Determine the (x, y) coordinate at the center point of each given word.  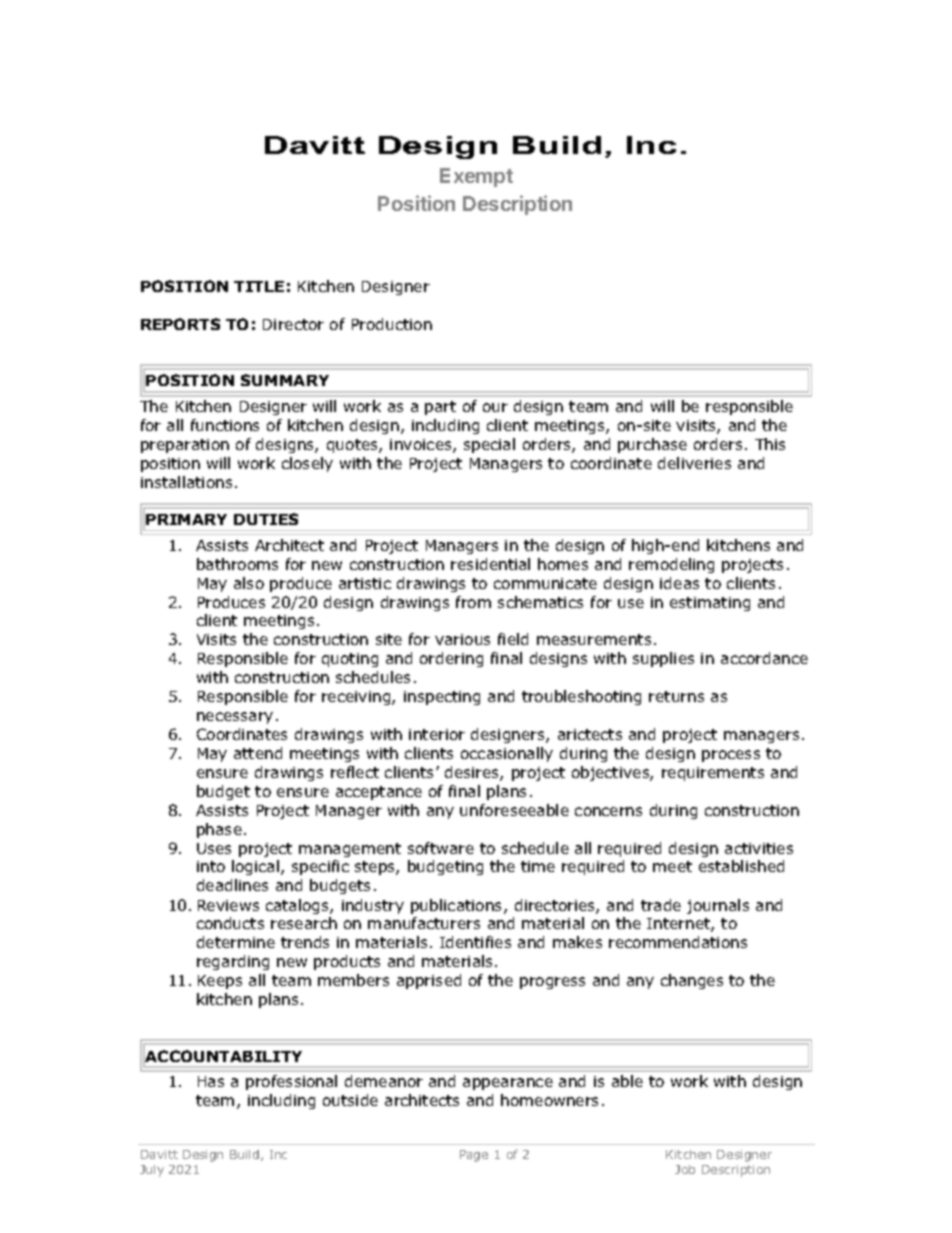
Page (474, 1156)
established (741, 866)
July (152, 1171)
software (441, 848)
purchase (652, 445)
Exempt (476, 177)
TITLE (259, 286)
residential (490, 564)
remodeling (671, 565)
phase (219, 830)
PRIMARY (186, 519)
